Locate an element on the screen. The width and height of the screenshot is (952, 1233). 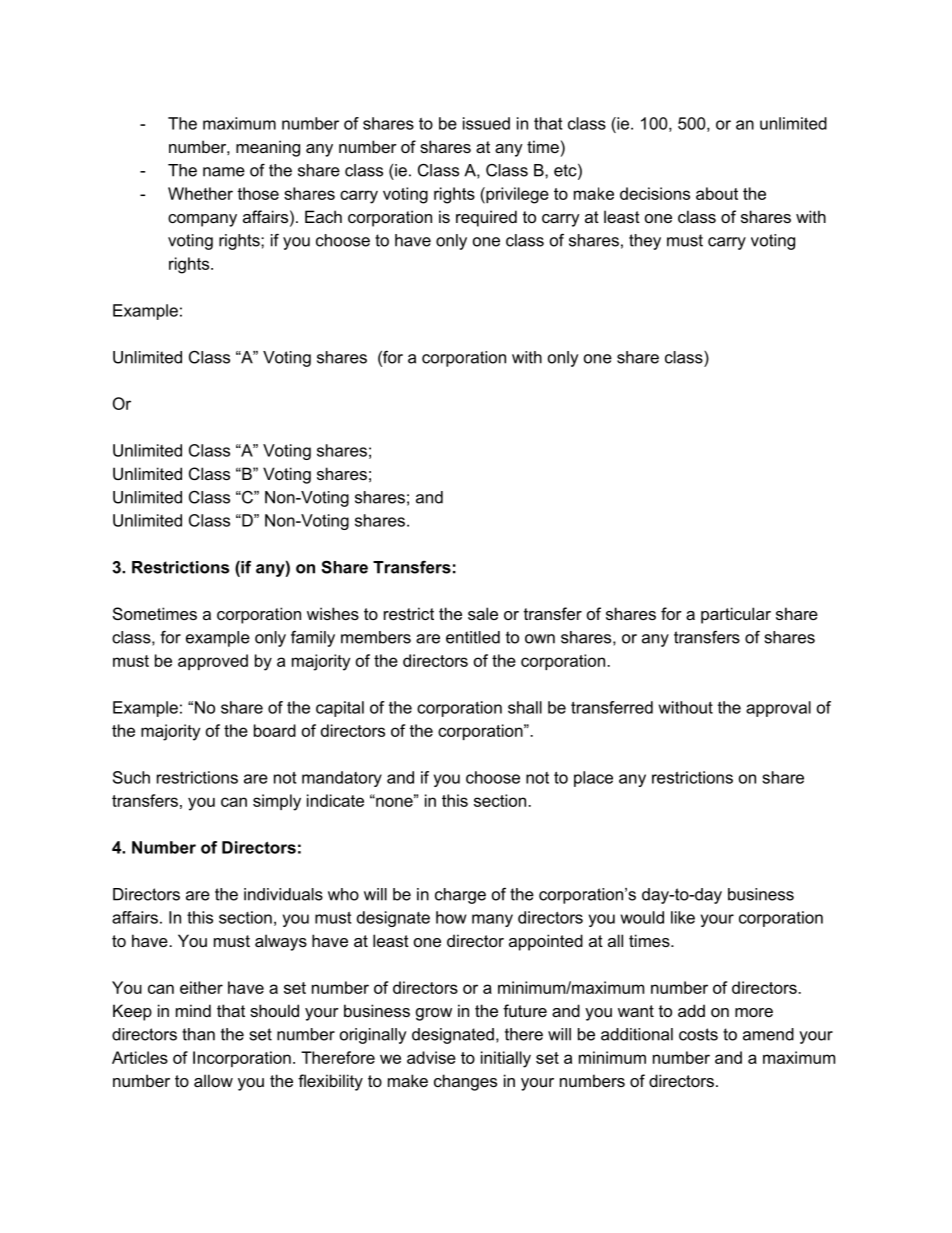
simply is located at coordinates (277, 802).
